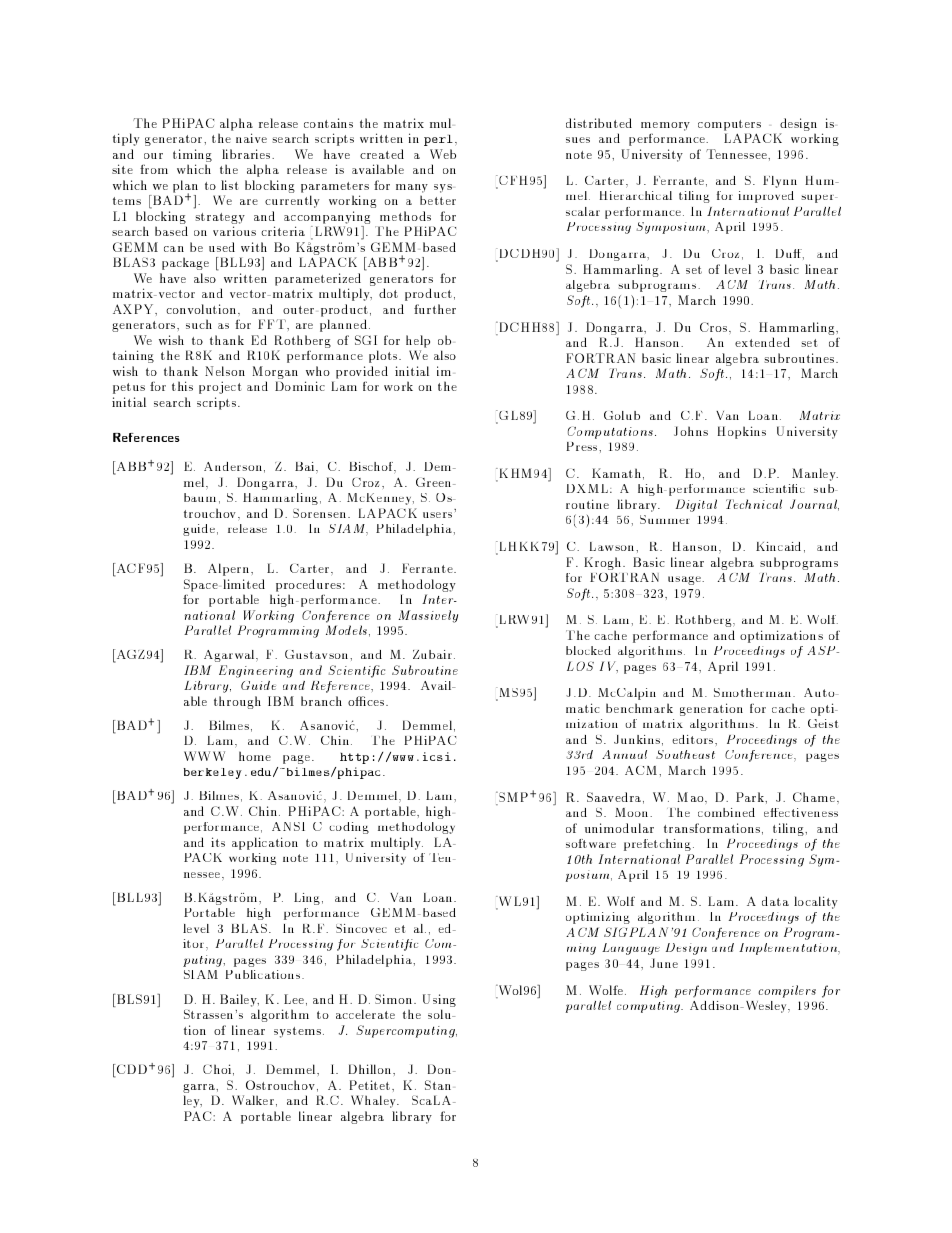 This screenshot has height=1233, width=952. I want to click on computers, so click(729, 125).
